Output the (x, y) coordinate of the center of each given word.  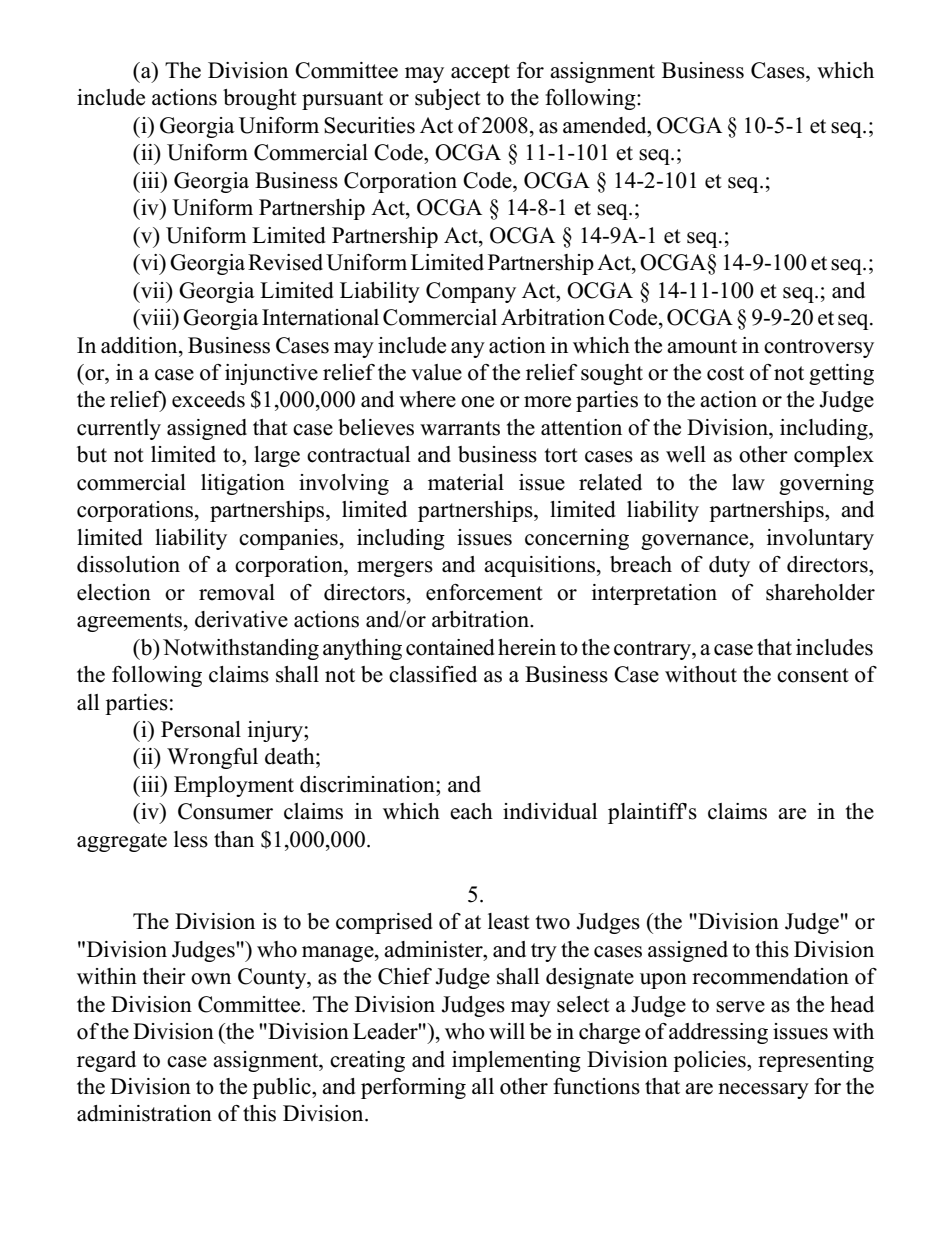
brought (260, 99)
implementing (516, 1061)
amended (606, 125)
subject (448, 99)
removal (237, 592)
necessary (763, 1091)
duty (729, 566)
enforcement (484, 592)
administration (144, 1113)
